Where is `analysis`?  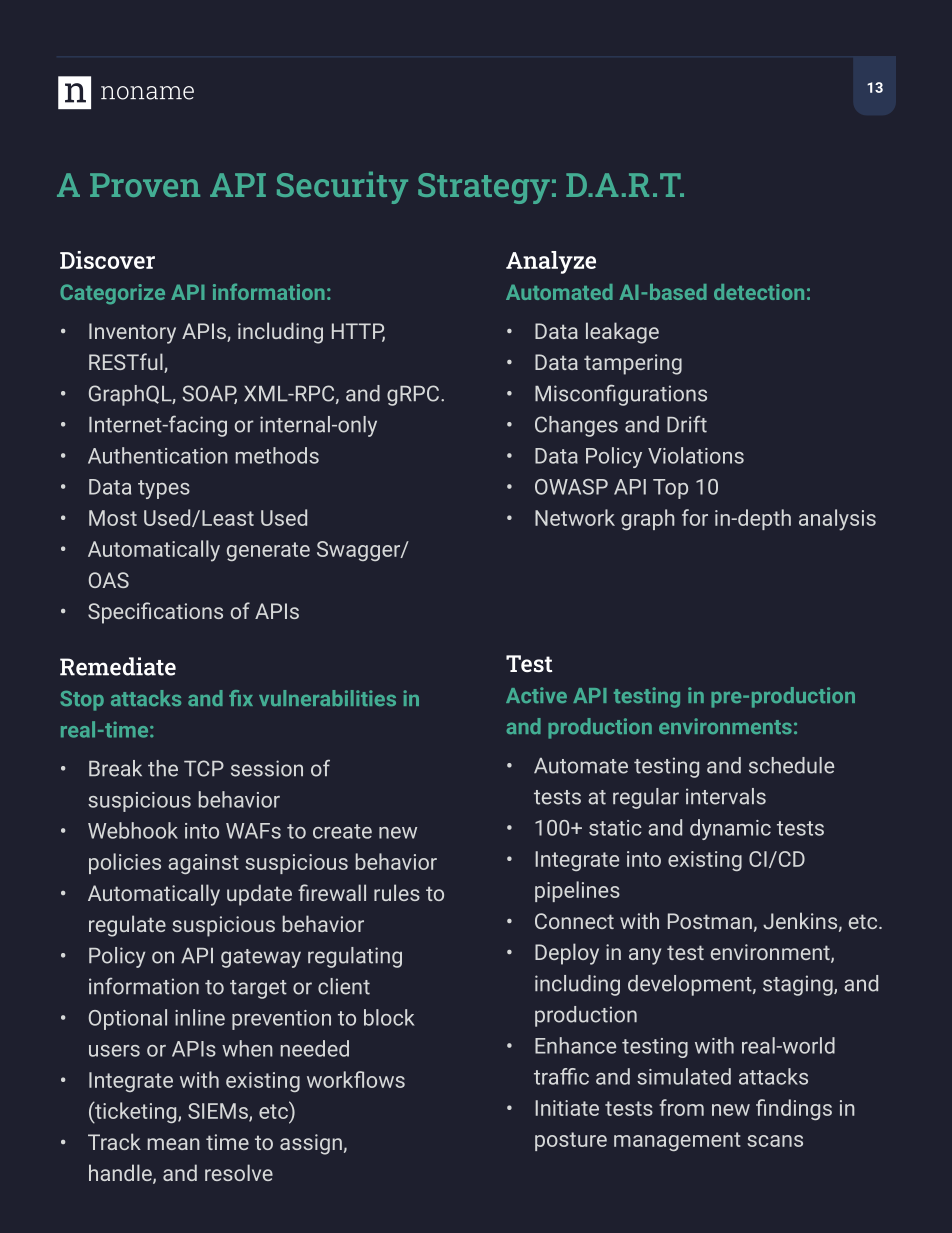
analysis is located at coordinates (837, 520).
